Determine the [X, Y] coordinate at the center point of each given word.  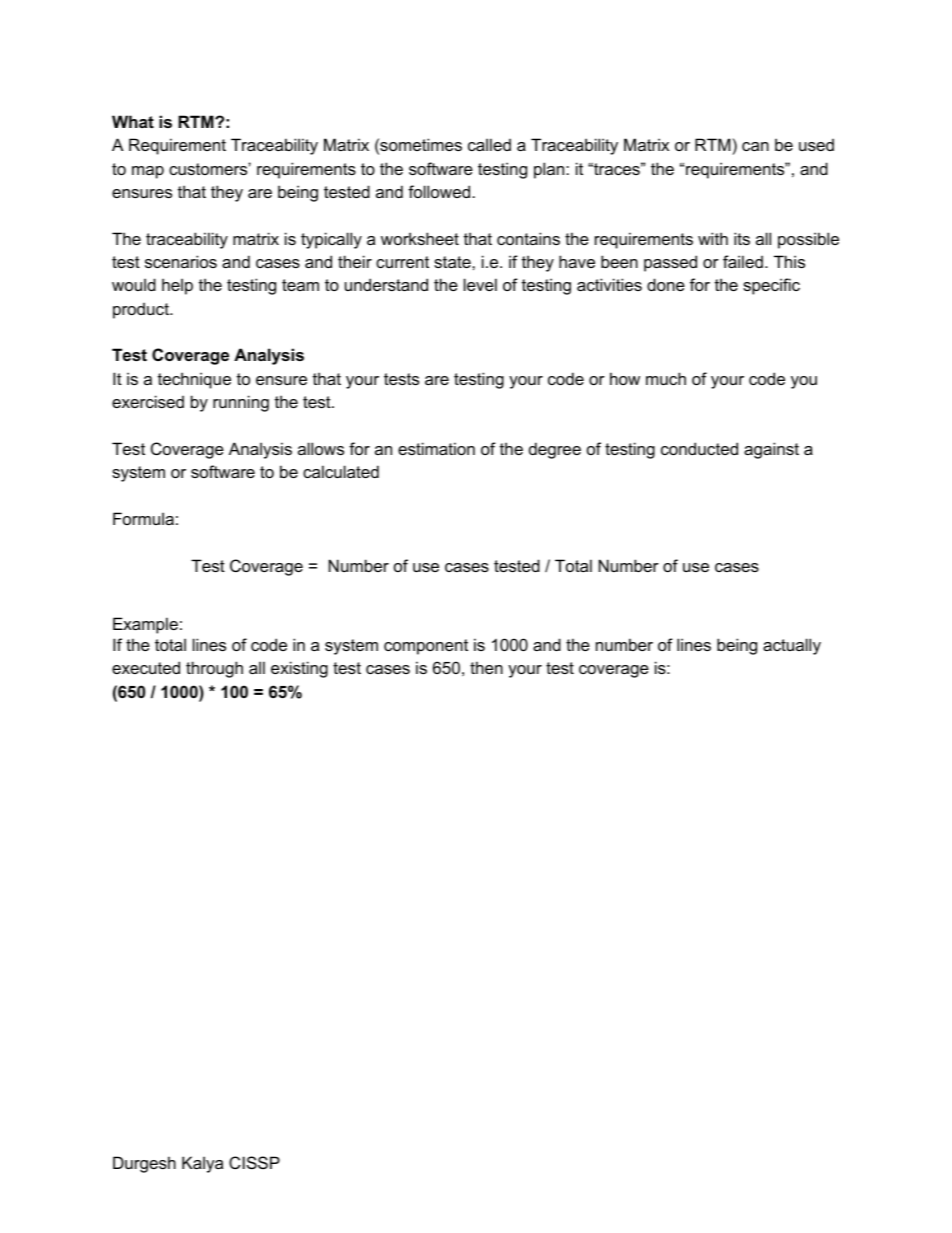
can [755, 146]
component [426, 647]
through [214, 669]
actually [792, 646]
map [148, 172]
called [489, 144]
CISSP [254, 1162]
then [486, 667]
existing [299, 669]
